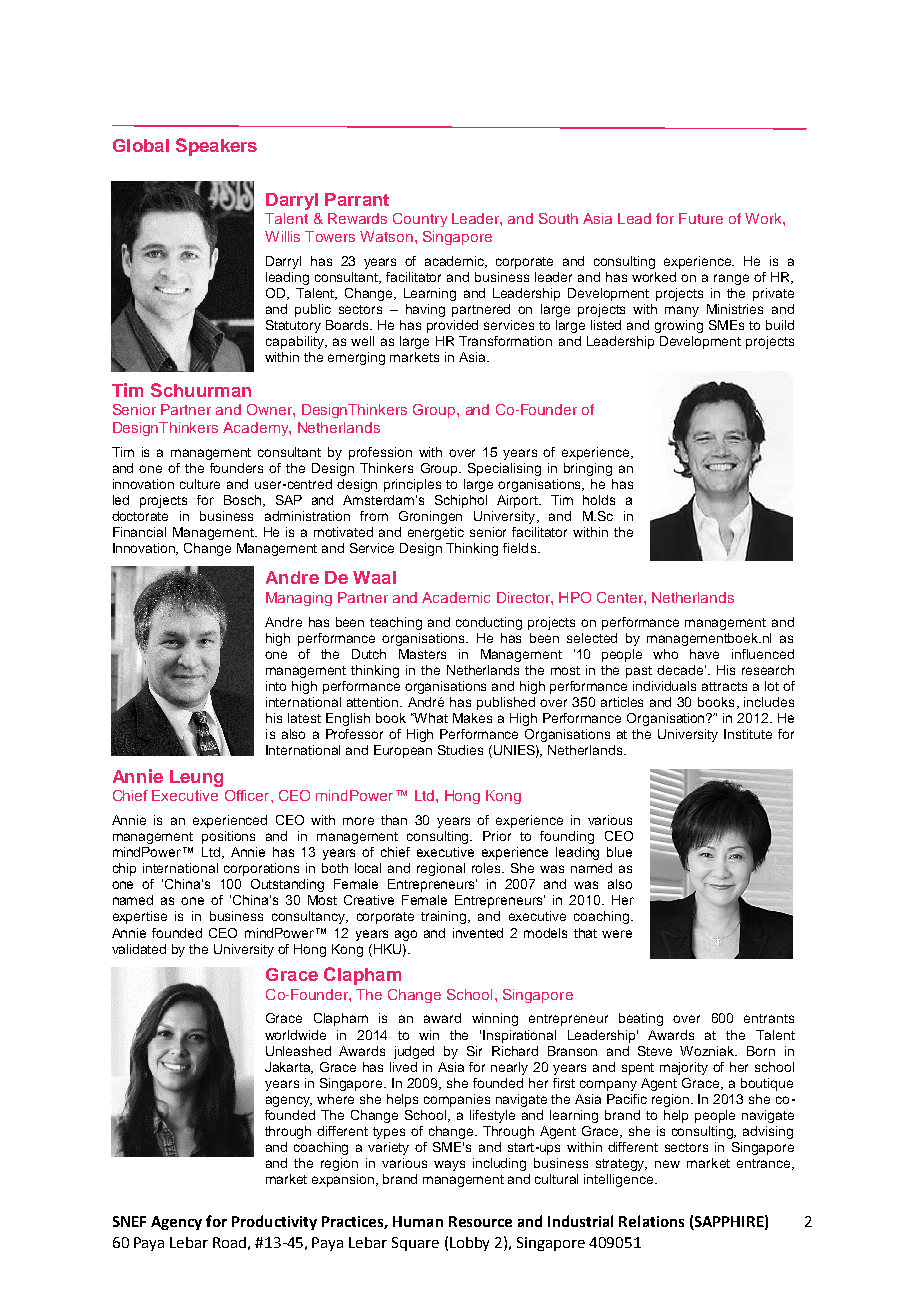  I want to click on Future, so click(701, 218).
